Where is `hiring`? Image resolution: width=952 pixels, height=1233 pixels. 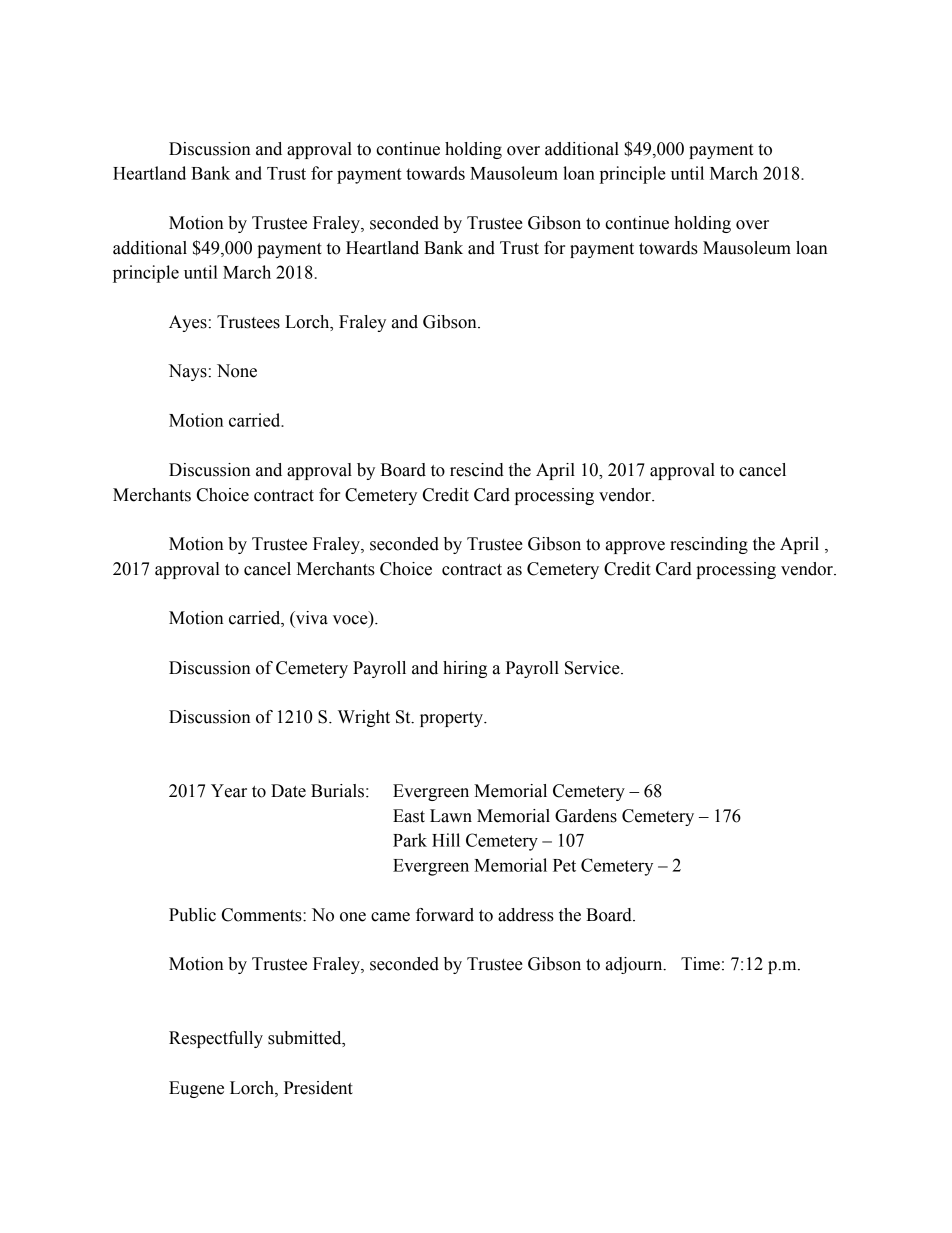 hiring is located at coordinates (465, 669).
